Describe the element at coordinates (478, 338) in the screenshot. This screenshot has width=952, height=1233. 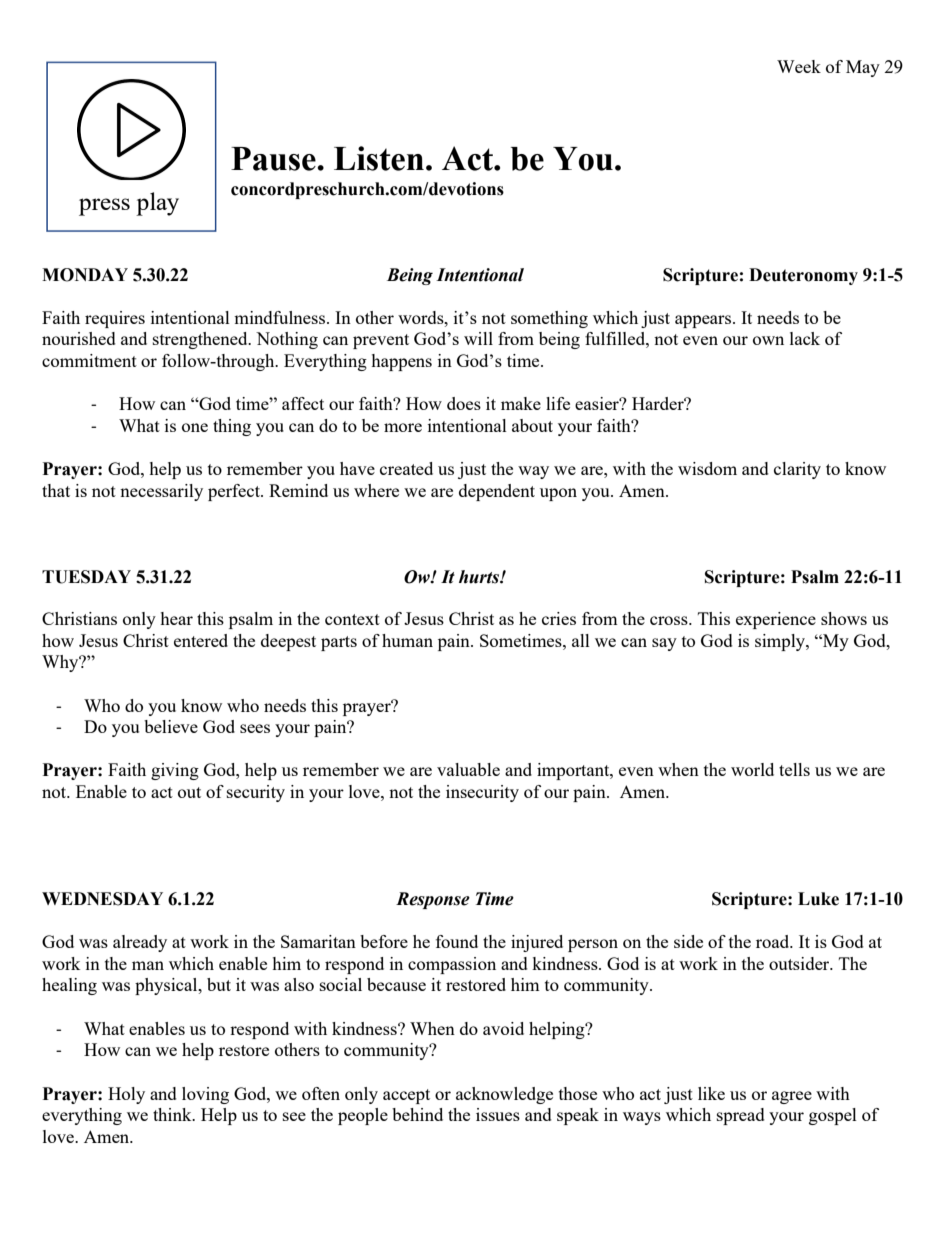
I see `will` at that location.
